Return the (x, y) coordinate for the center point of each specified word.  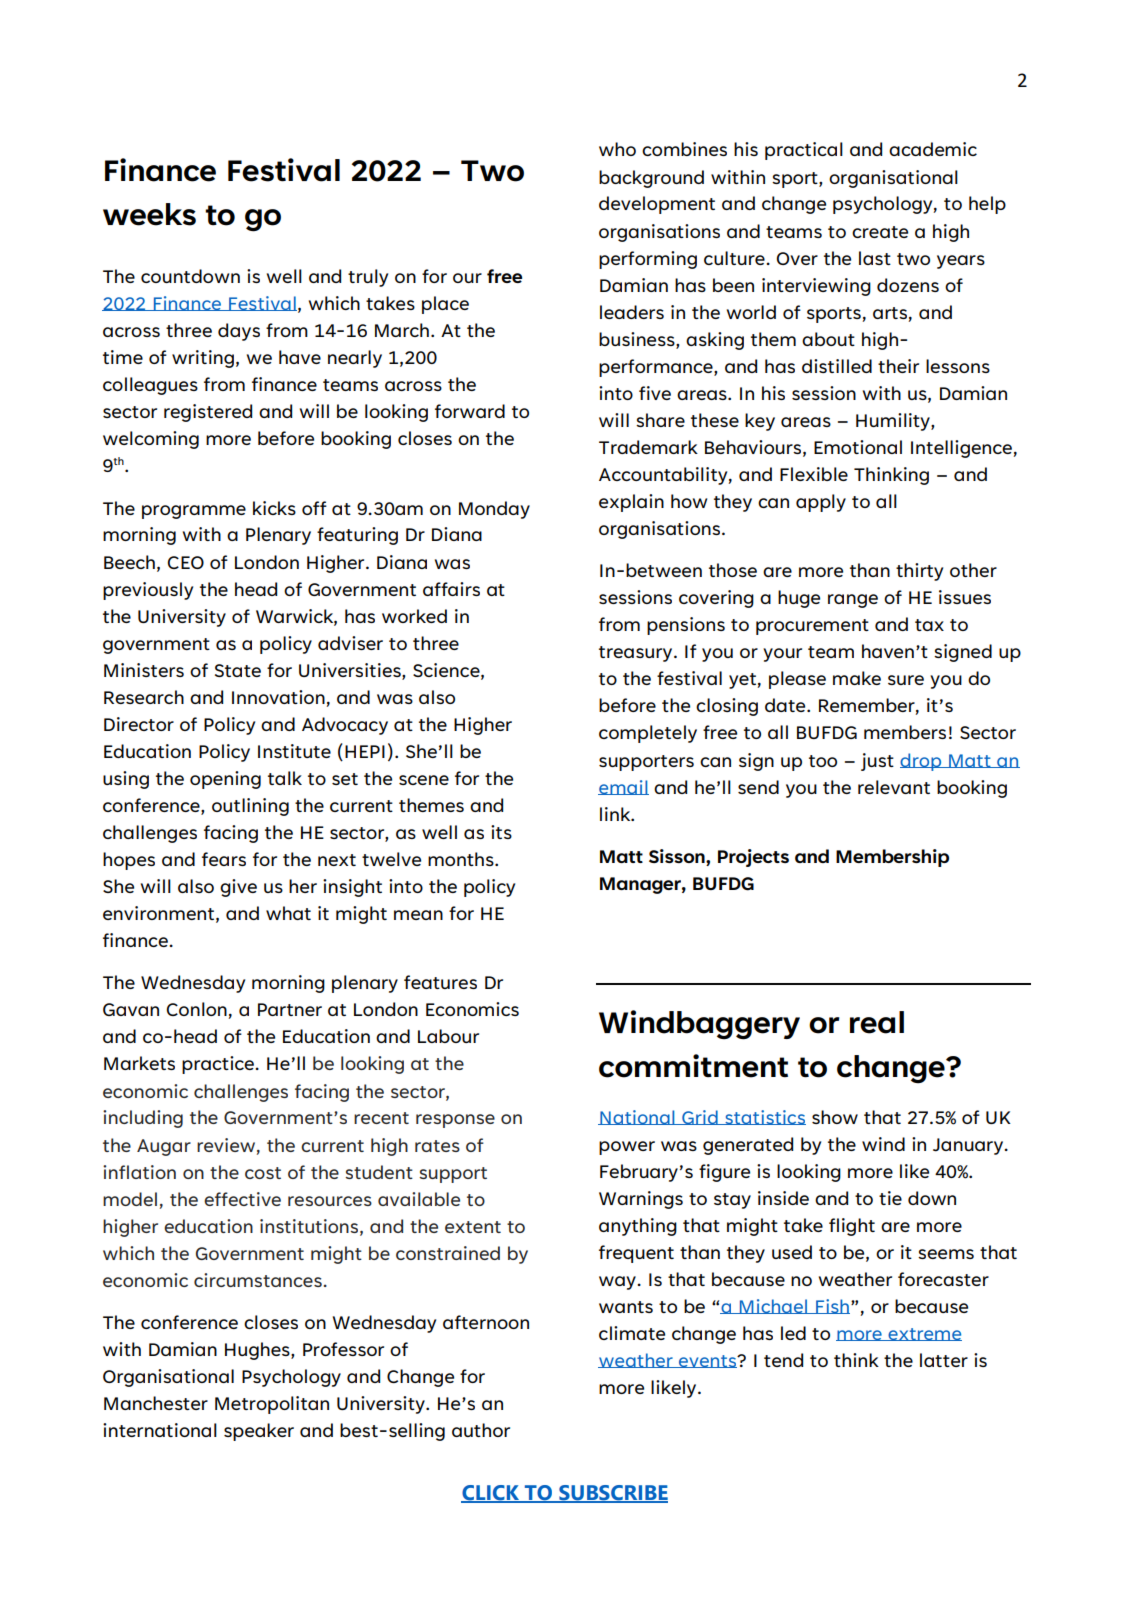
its (501, 832)
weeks (149, 214)
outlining (250, 807)
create (880, 232)
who (617, 149)
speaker (259, 1432)
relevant (894, 787)
